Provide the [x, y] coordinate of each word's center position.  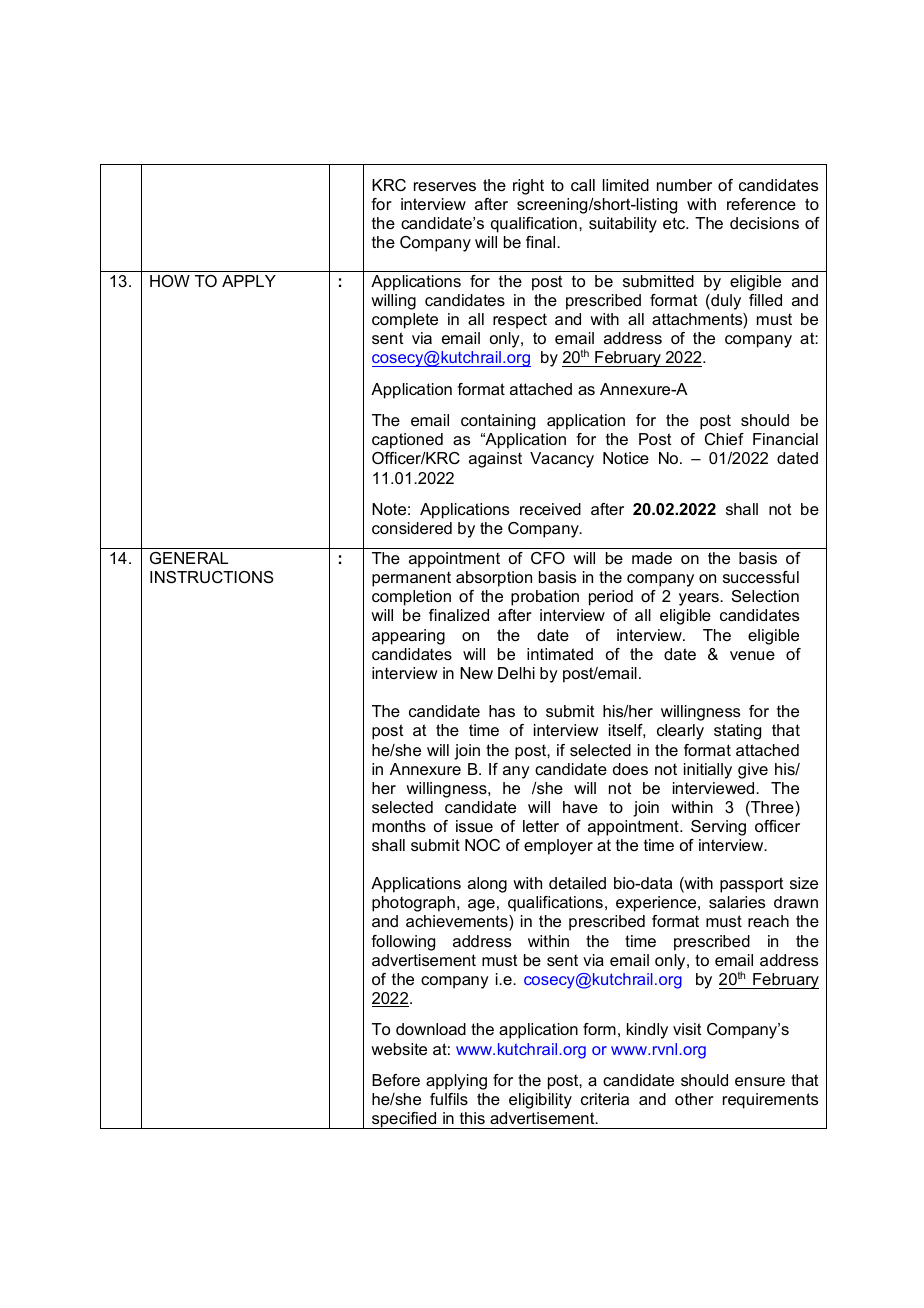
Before [396, 1080]
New [476, 673]
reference [761, 204]
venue [752, 655]
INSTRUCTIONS [212, 577]
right [528, 187]
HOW [170, 281]
